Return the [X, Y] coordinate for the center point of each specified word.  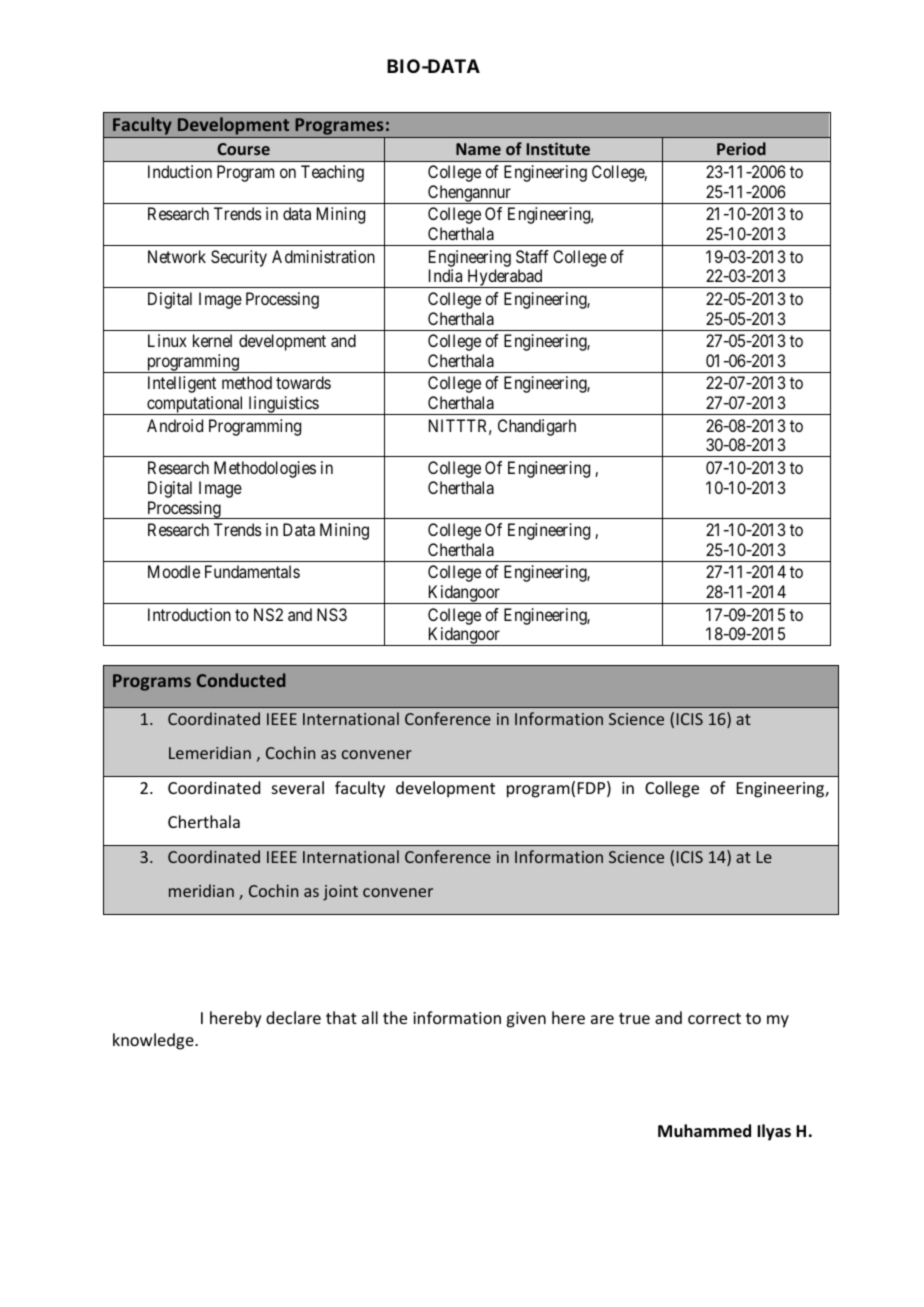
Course [243, 149]
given [526, 1020]
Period [741, 148]
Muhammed [704, 1131]
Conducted [241, 680]
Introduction [189, 614]
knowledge [154, 1041]
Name [478, 149]
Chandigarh [537, 427]
